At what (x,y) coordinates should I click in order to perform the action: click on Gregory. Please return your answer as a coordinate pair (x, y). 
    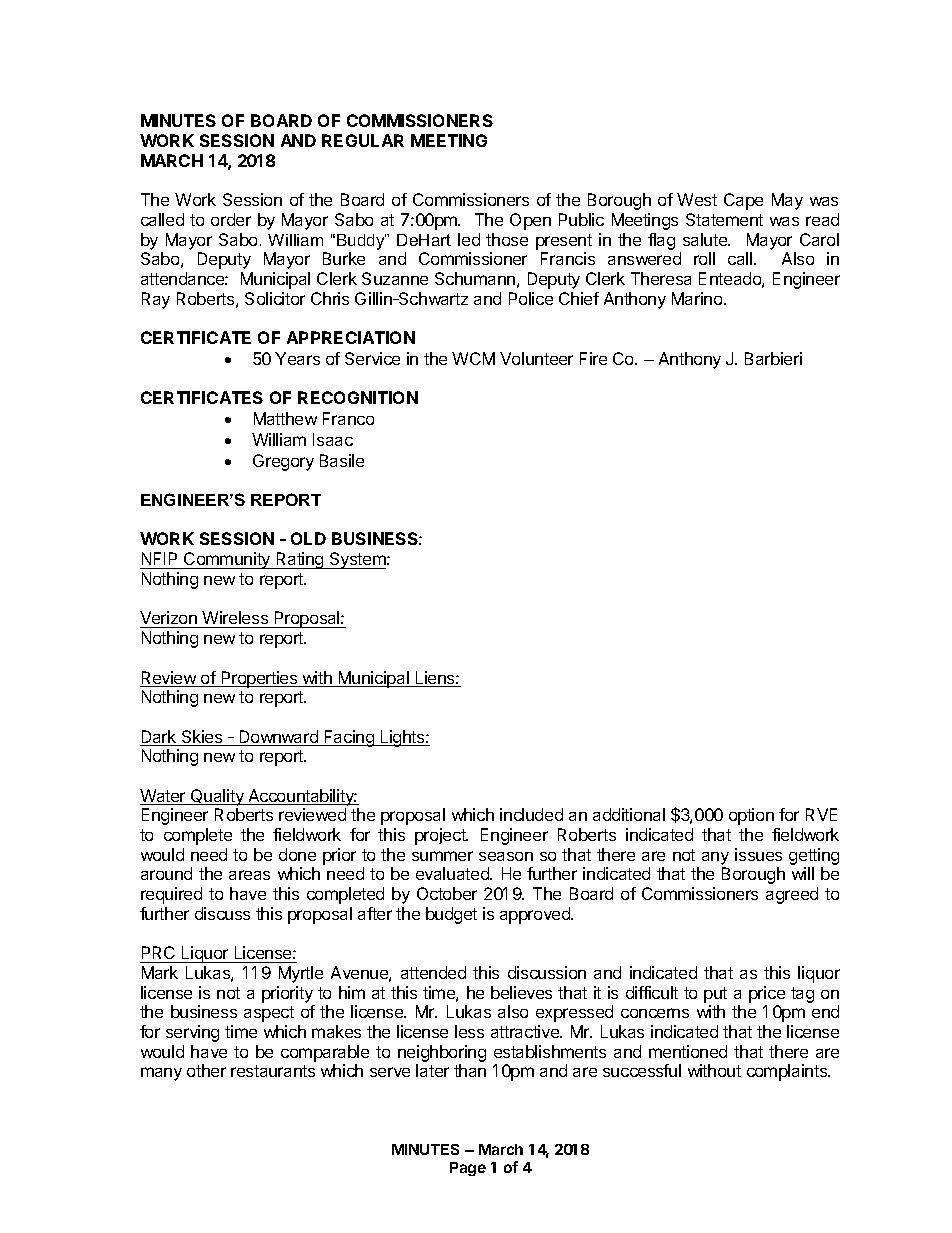
    Looking at the image, I should click on (283, 462).
